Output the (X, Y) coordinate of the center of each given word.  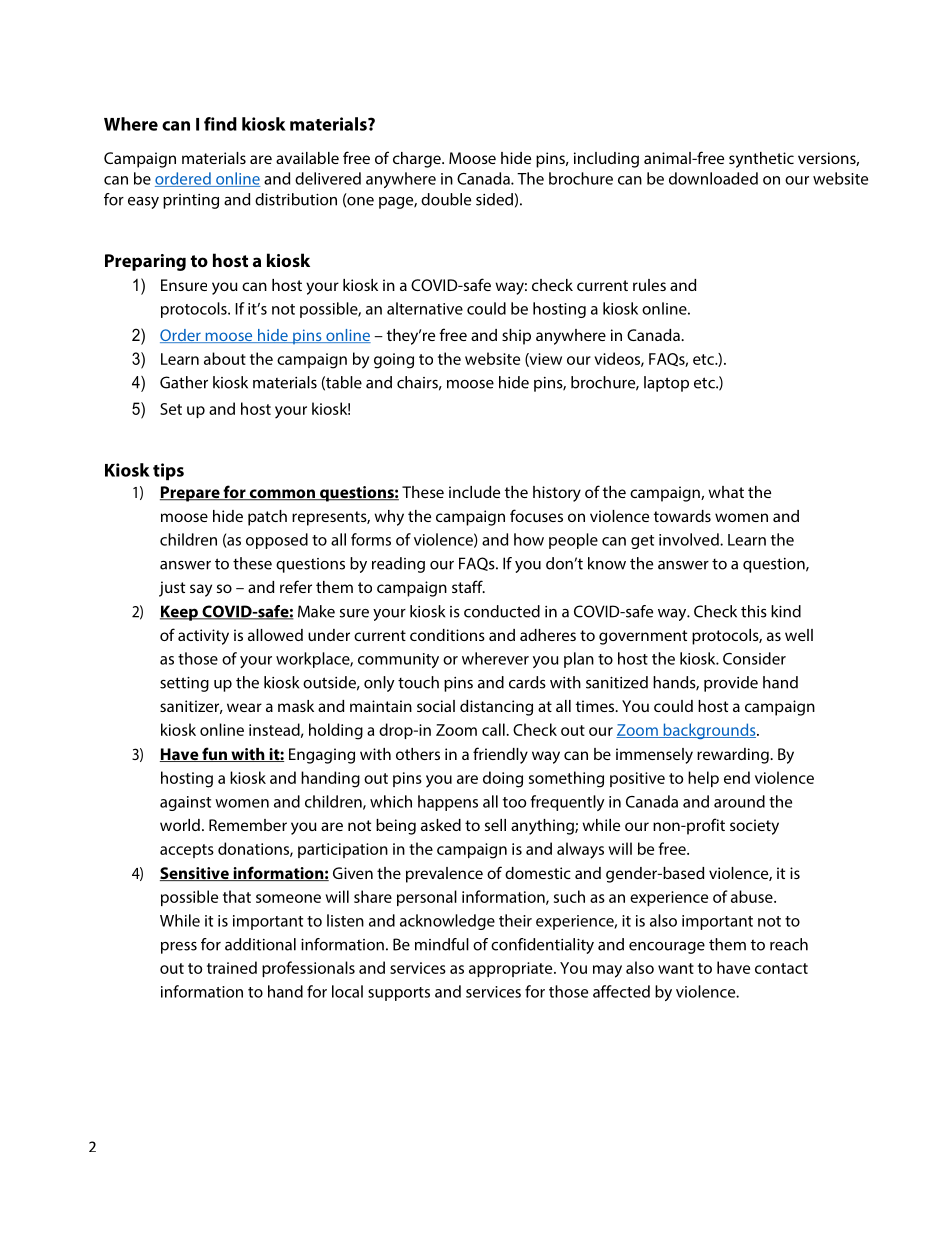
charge (418, 160)
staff (468, 586)
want (676, 968)
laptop (666, 384)
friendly (500, 755)
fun (214, 754)
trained (232, 967)
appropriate (512, 969)
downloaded (713, 178)
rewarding (734, 756)
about (225, 358)
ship (516, 337)
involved (690, 539)
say (201, 590)
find (220, 124)
